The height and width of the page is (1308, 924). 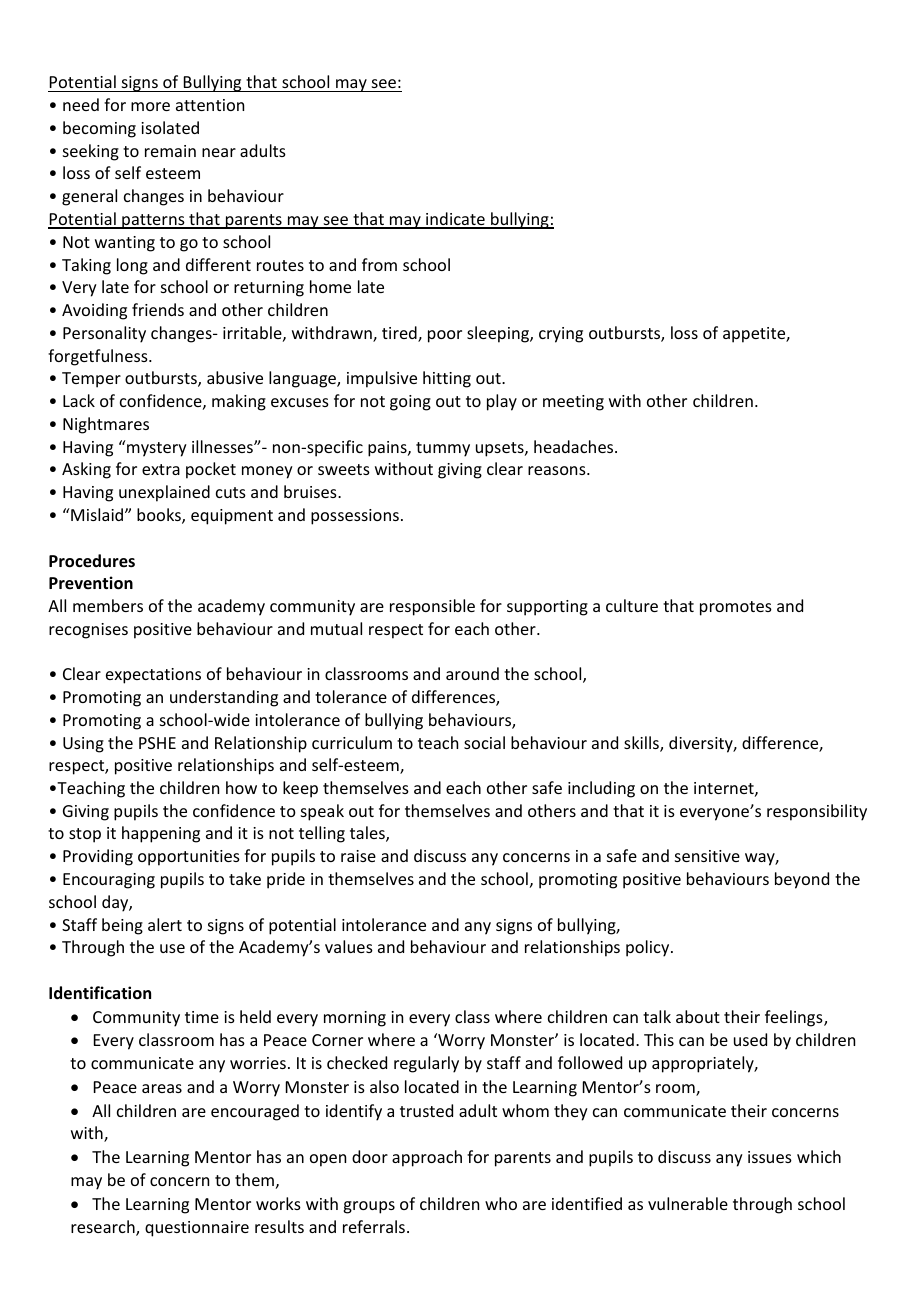 What do you see at coordinates (197, 1229) in the page?
I see `questionnaire` at bounding box center [197, 1229].
